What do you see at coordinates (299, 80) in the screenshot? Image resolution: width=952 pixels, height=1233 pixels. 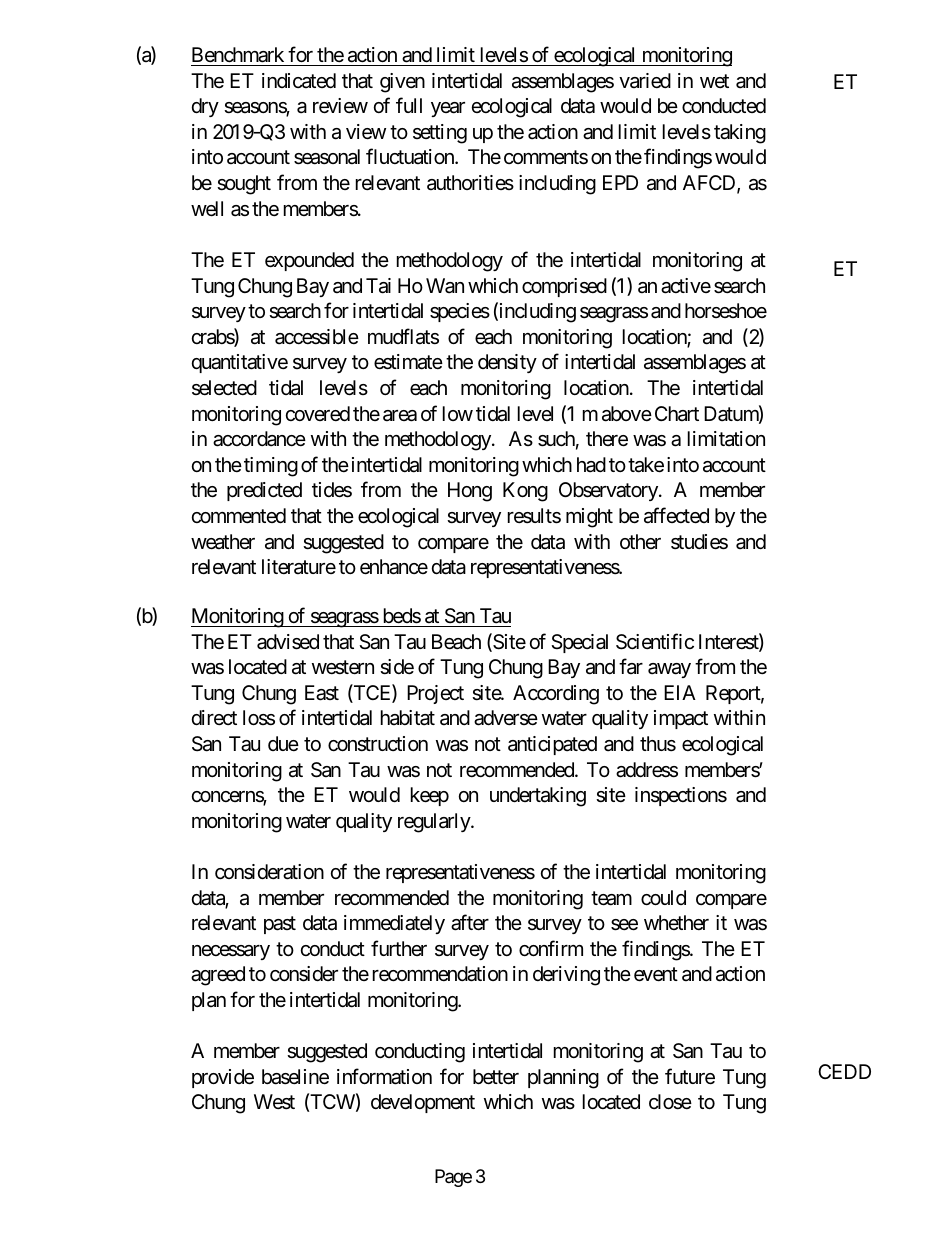 I see `indicated` at bounding box center [299, 80].
